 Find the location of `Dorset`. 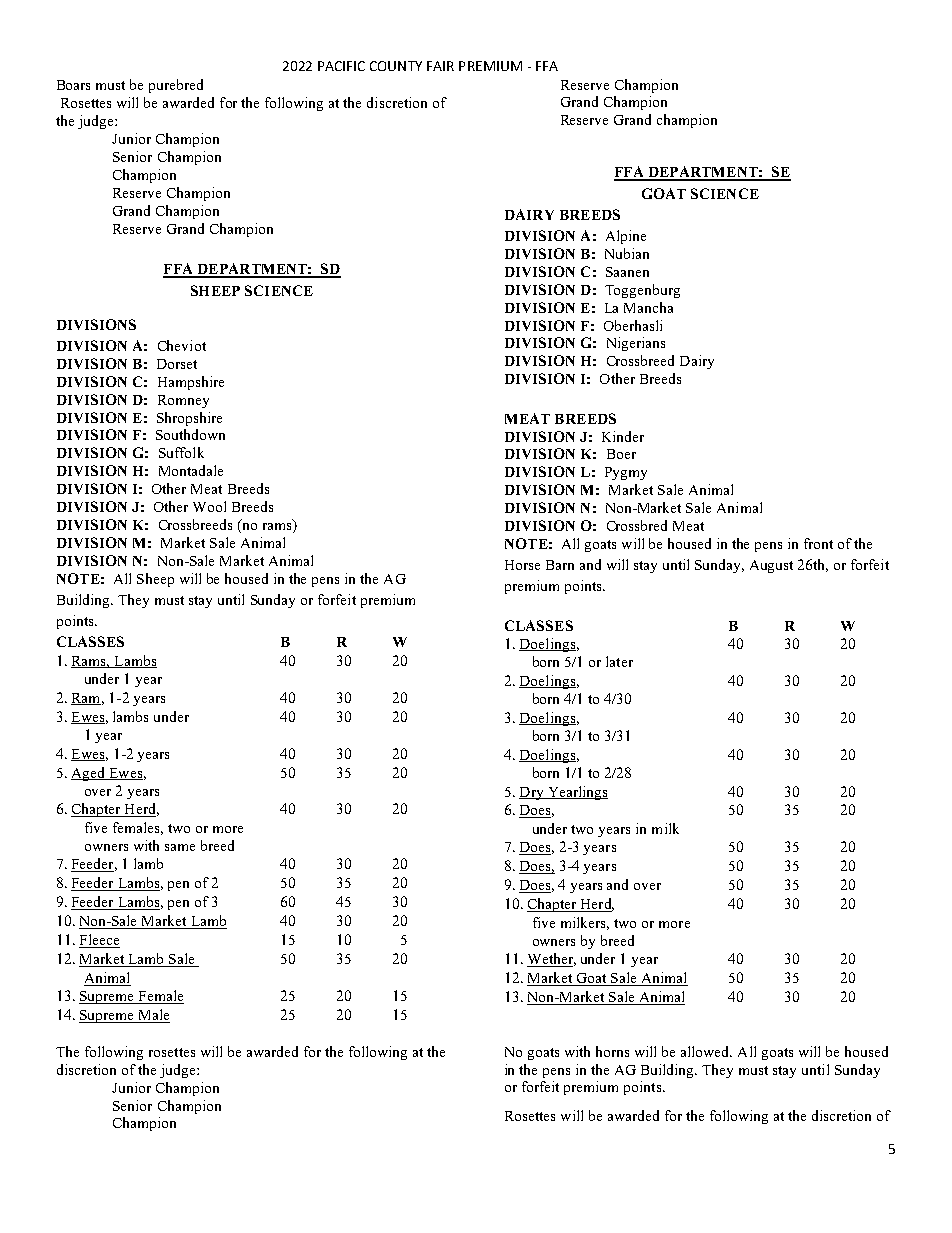

Dorset is located at coordinates (177, 364).
